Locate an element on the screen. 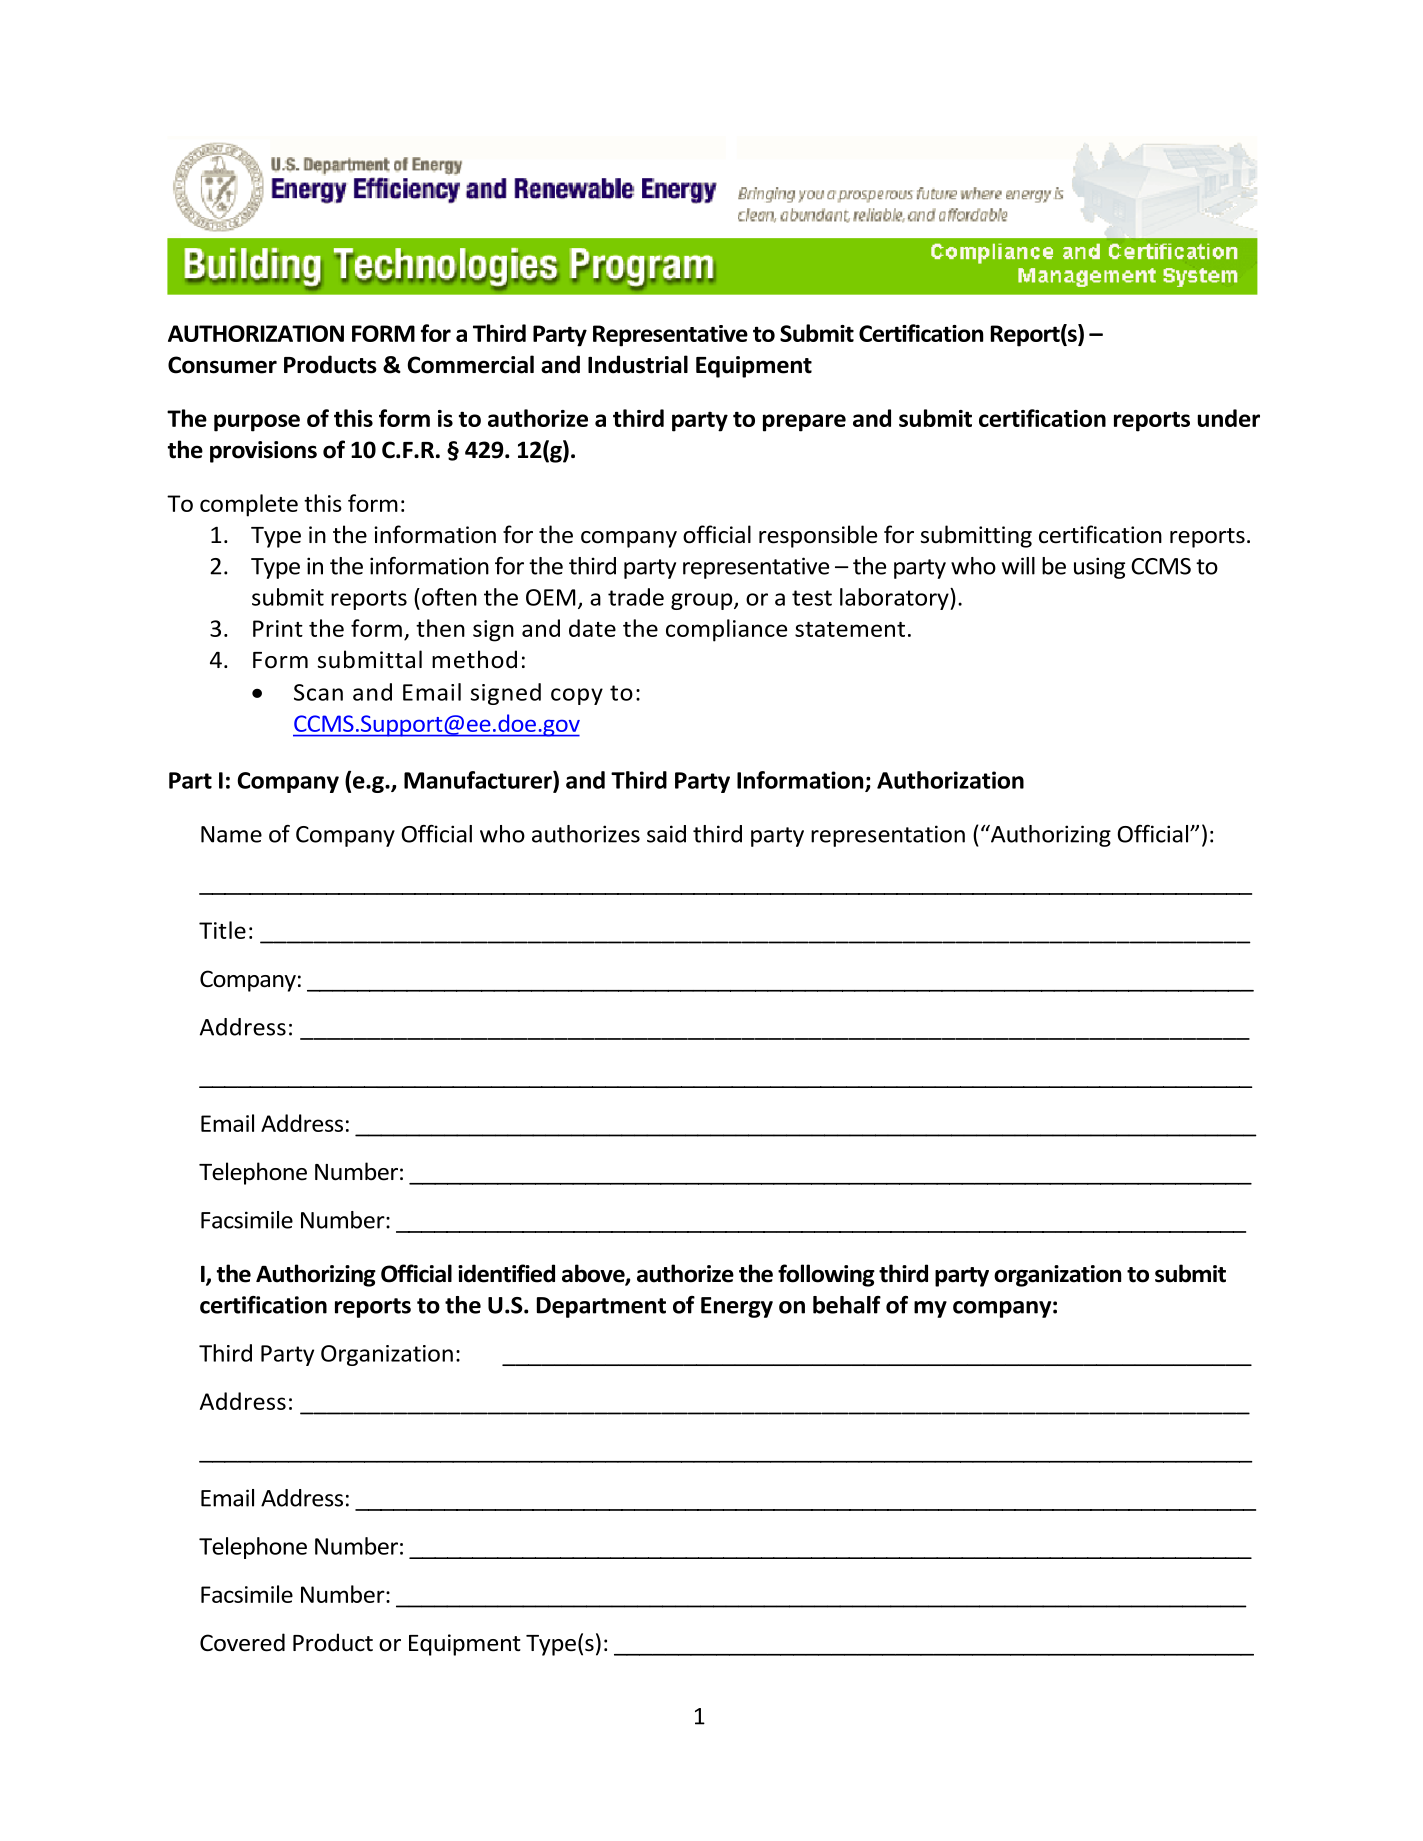 The width and height of the screenshot is (1423, 1841). following is located at coordinates (826, 1275).
